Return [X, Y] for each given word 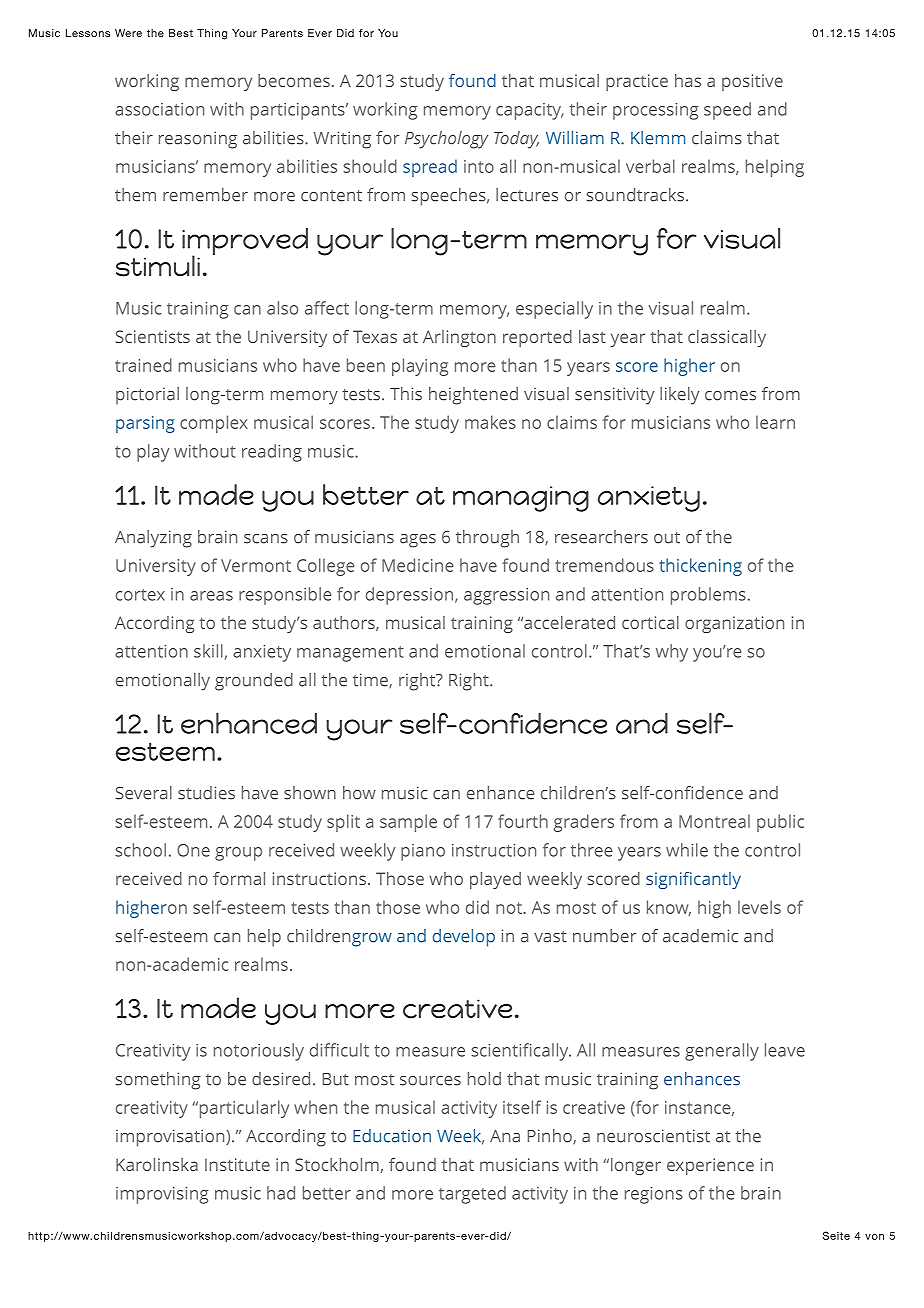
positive [752, 82]
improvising [162, 1195]
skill [208, 651]
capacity [530, 111]
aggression [506, 596]
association [159, 109]
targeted [472, 1195]
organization [734, 624]
